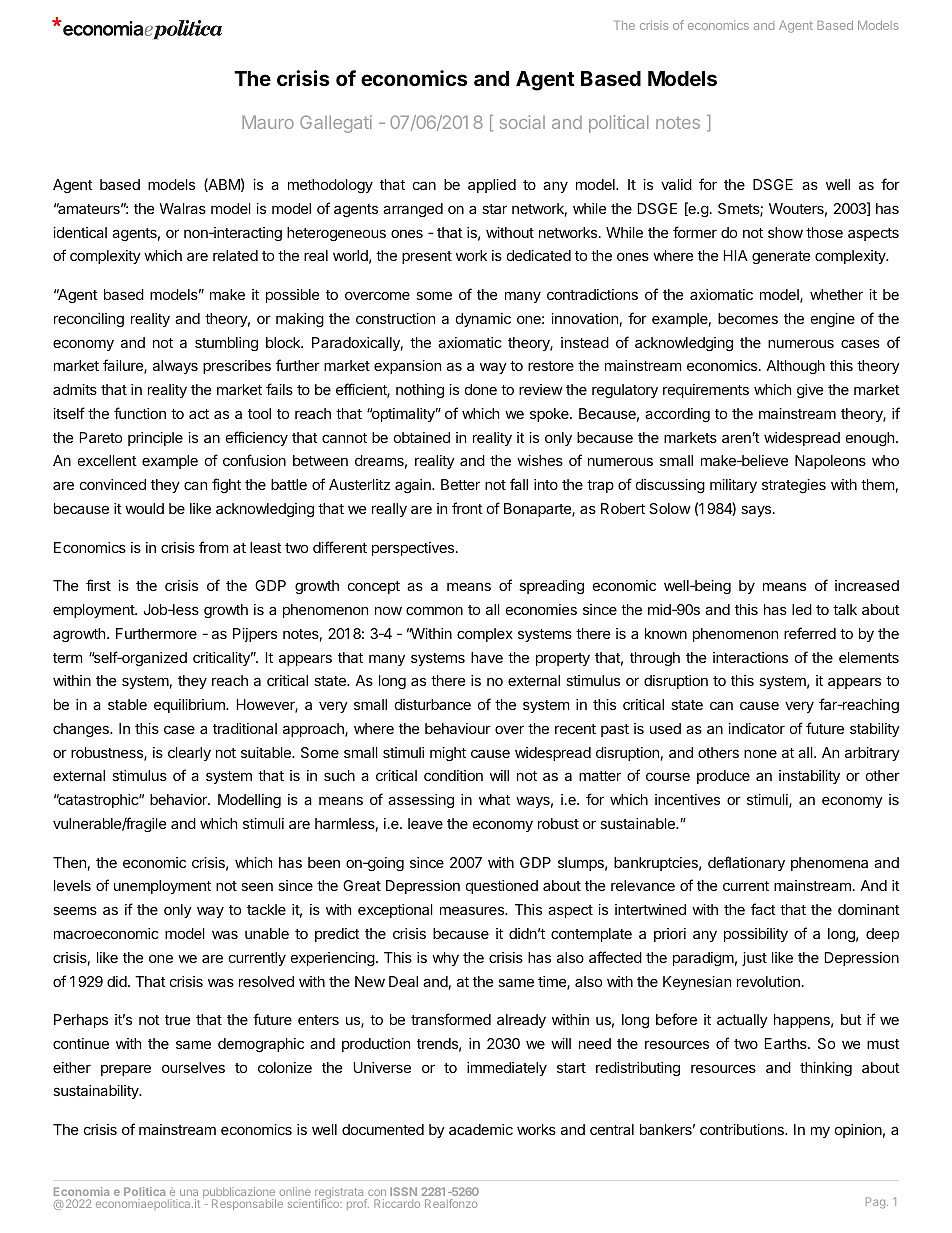 The height and width of the page is (1233, 952). Describe the element at coordinates (268, 122) in the page. I see `Mauro` at that location.
